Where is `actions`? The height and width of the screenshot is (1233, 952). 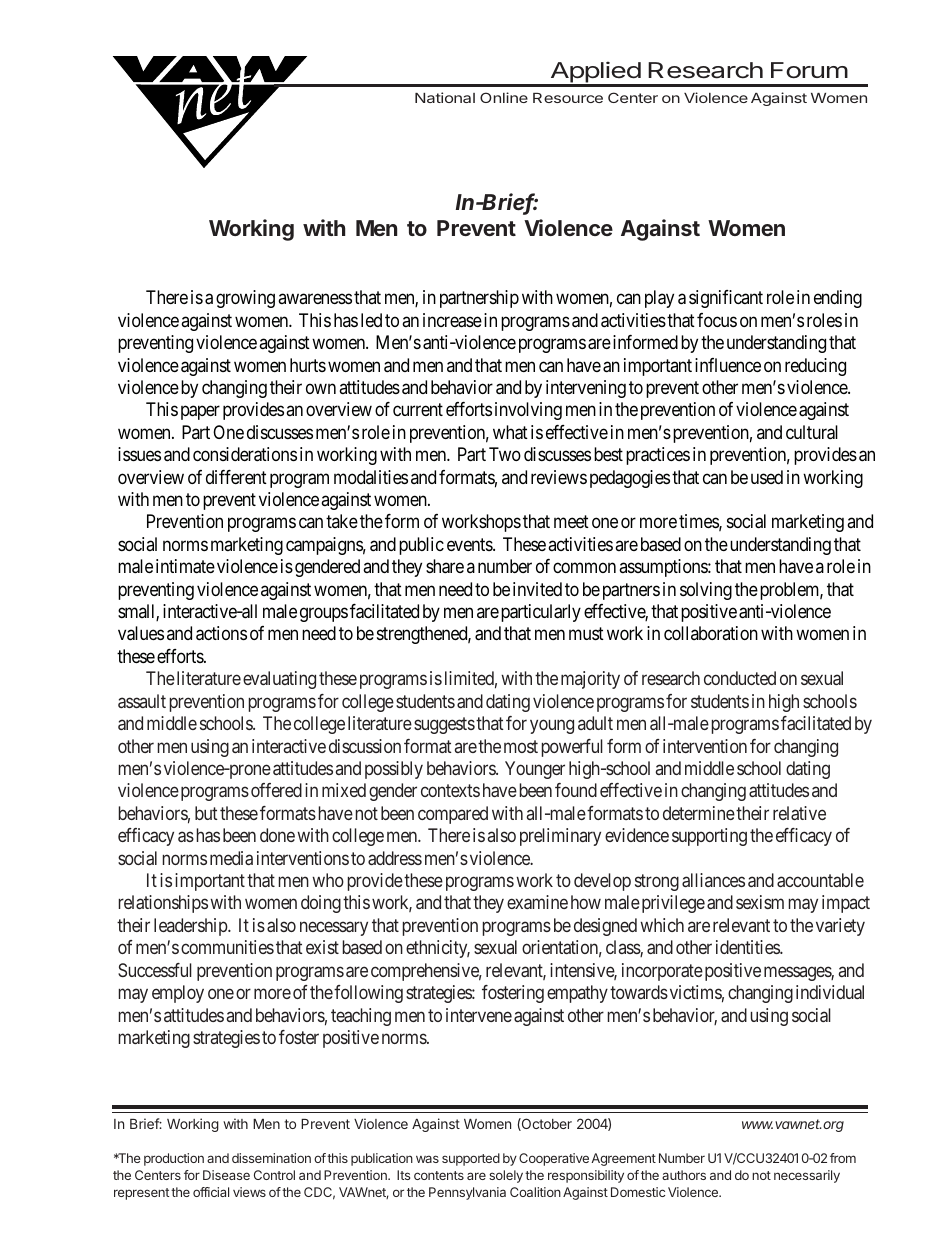 actions is located at coordinates (221, 633).
